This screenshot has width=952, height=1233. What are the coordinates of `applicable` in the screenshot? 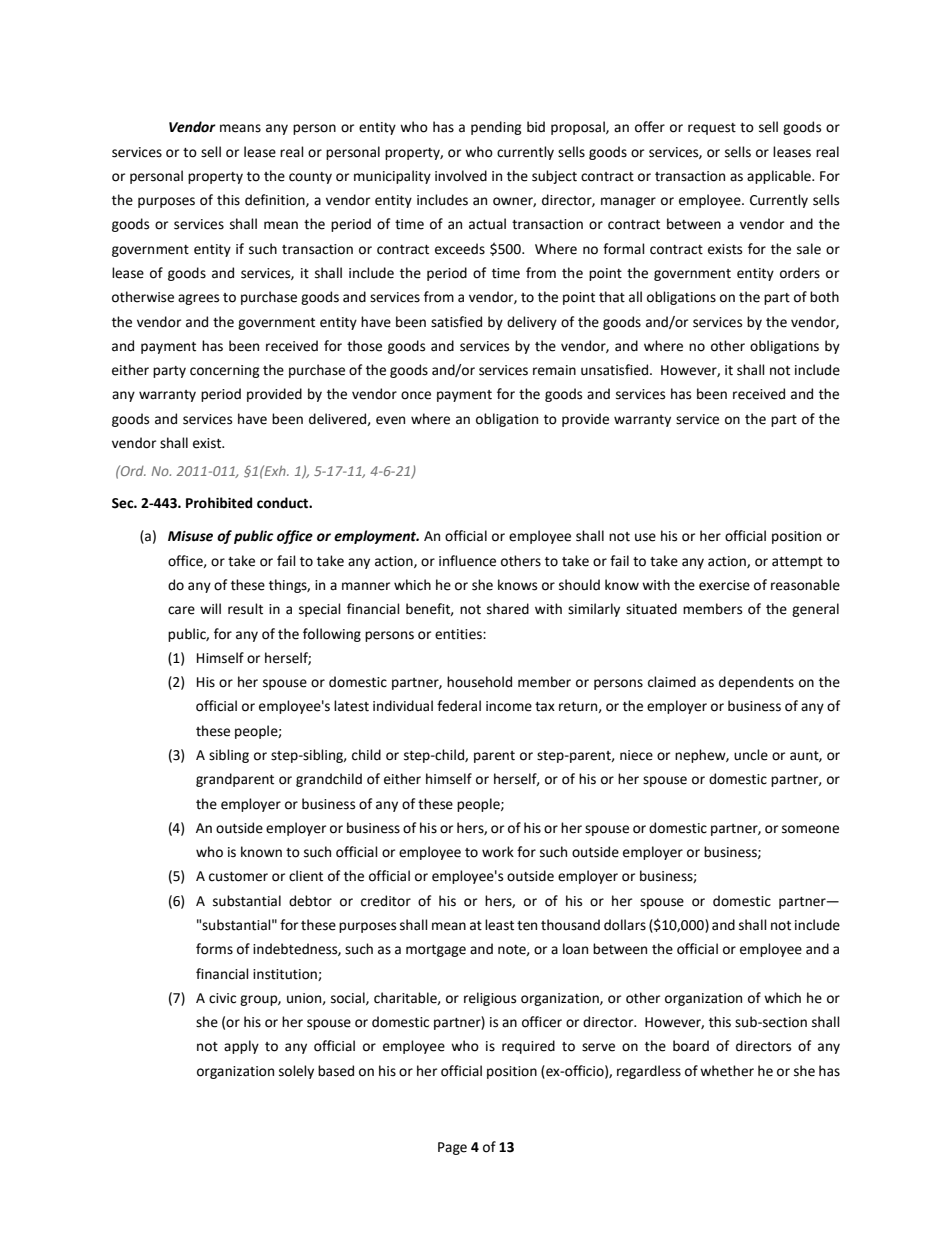 It's located at (780, 177).
